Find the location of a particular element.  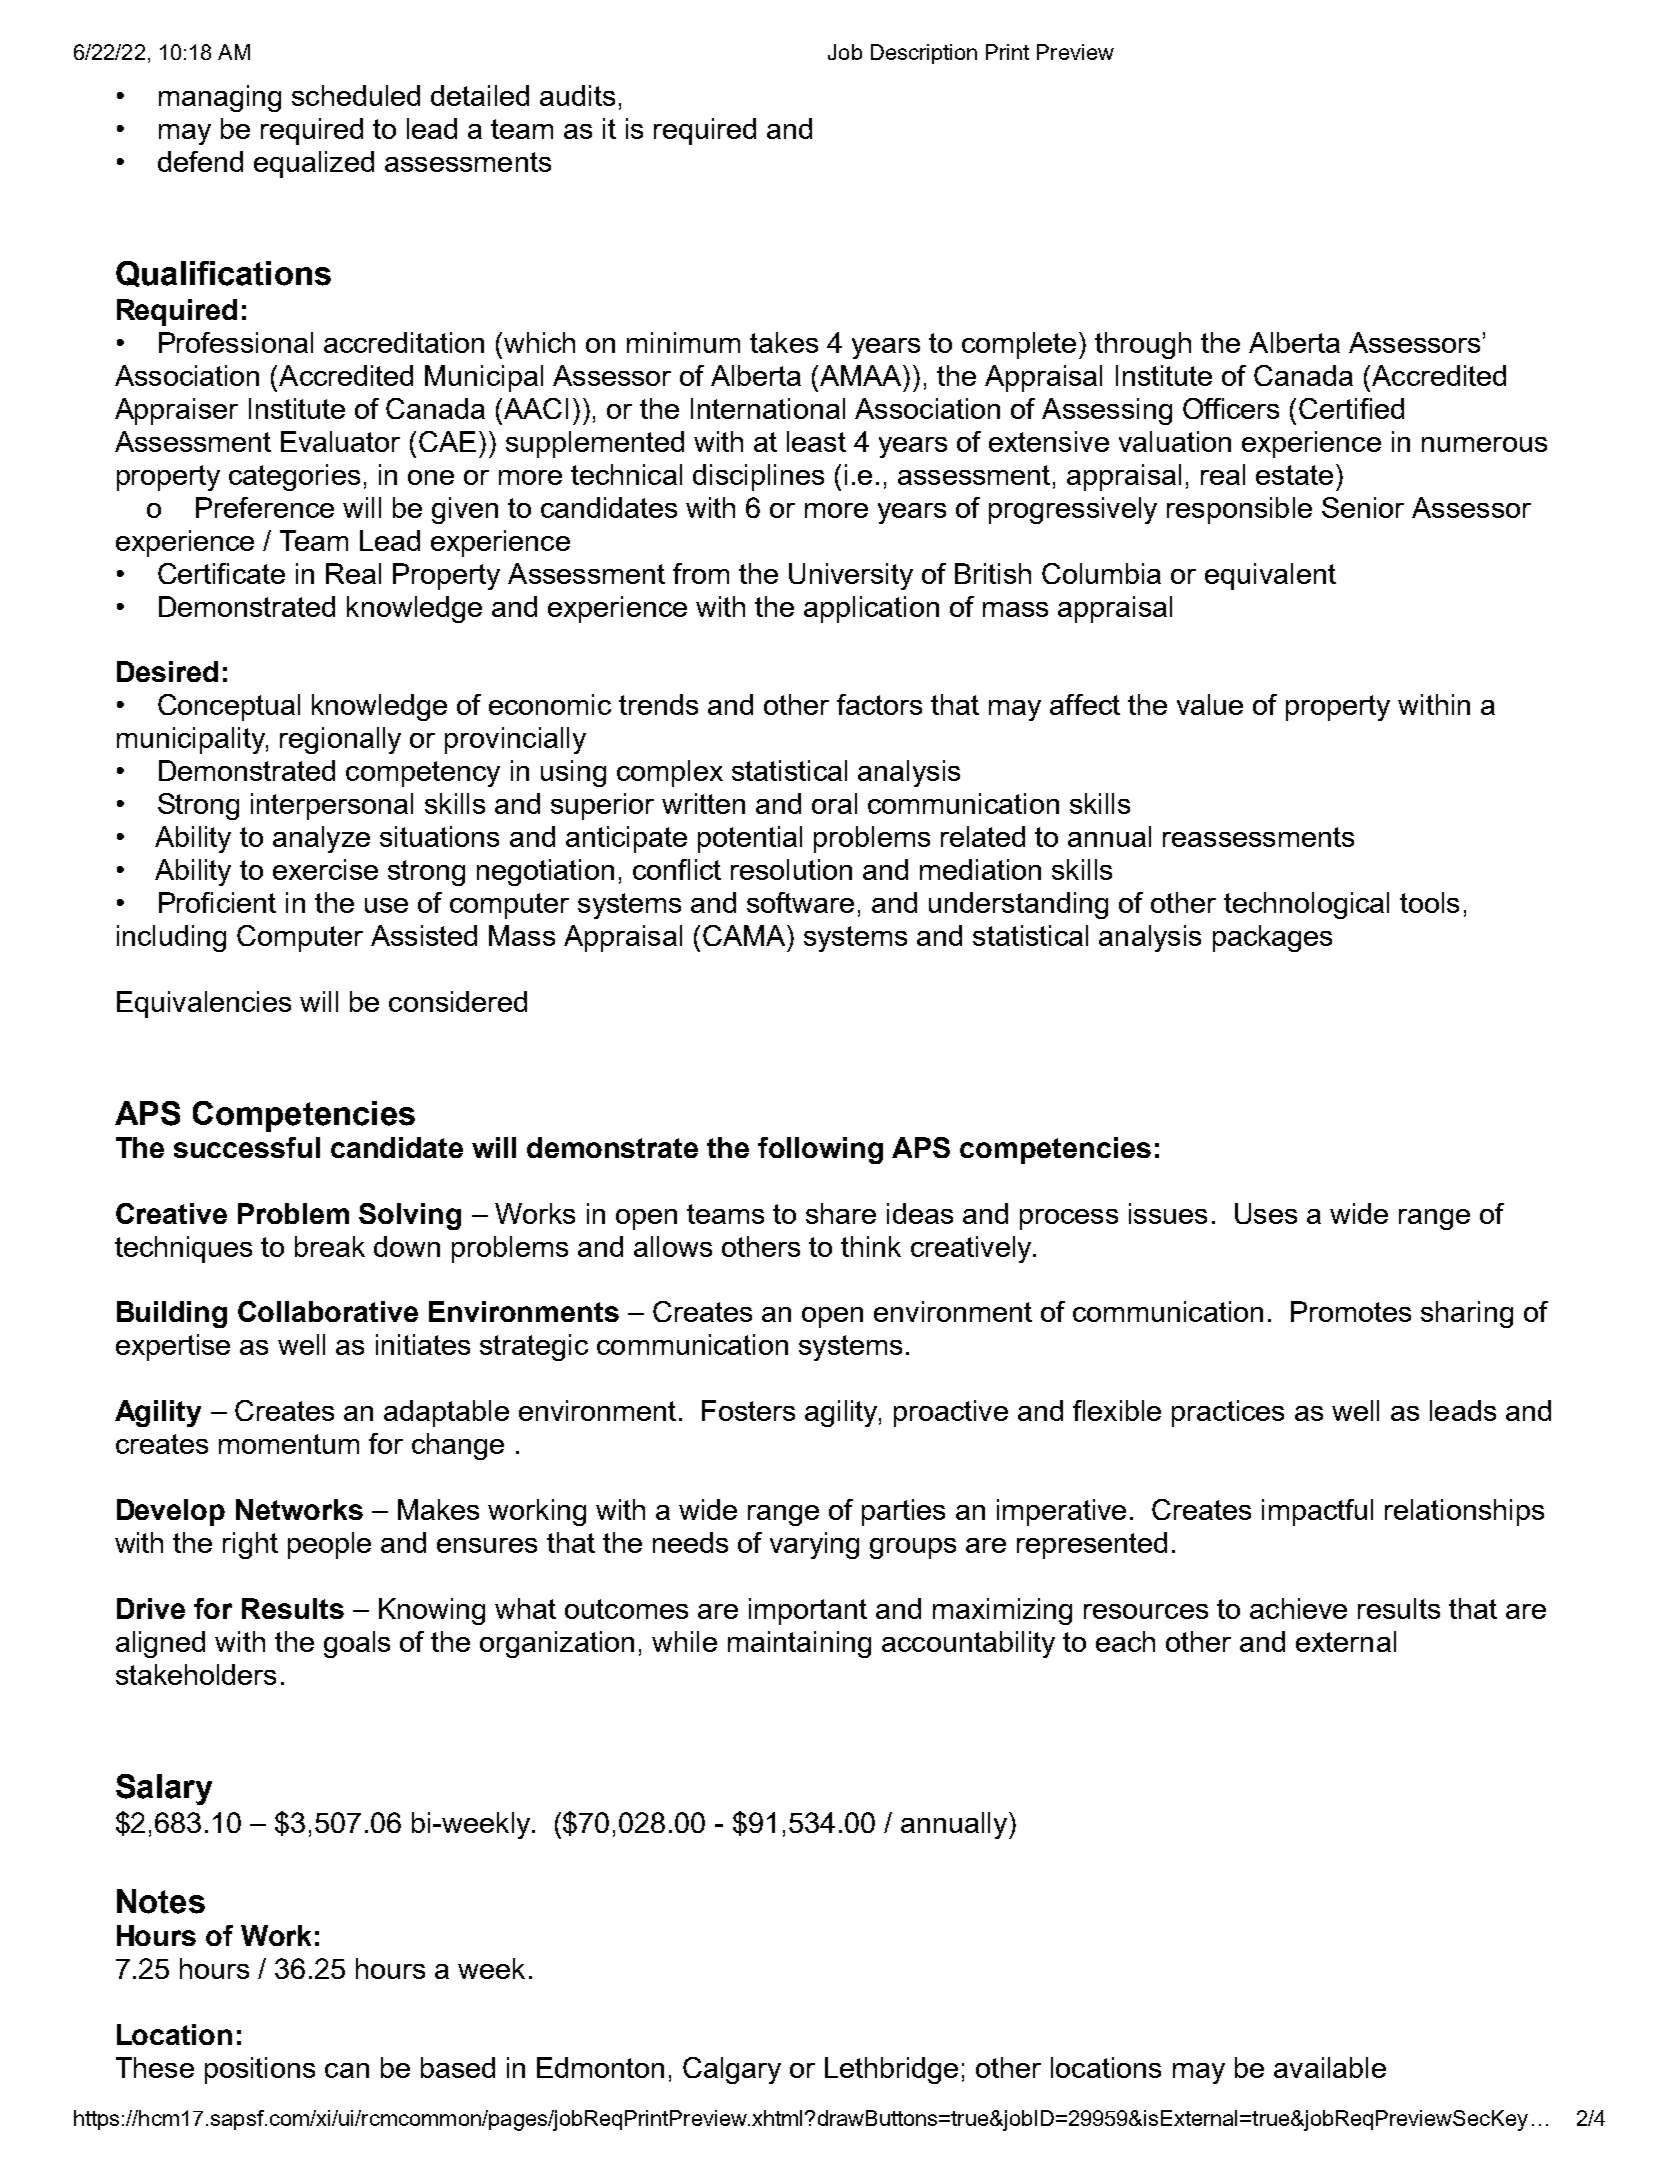

through is located at coordinates (1143, 345).
